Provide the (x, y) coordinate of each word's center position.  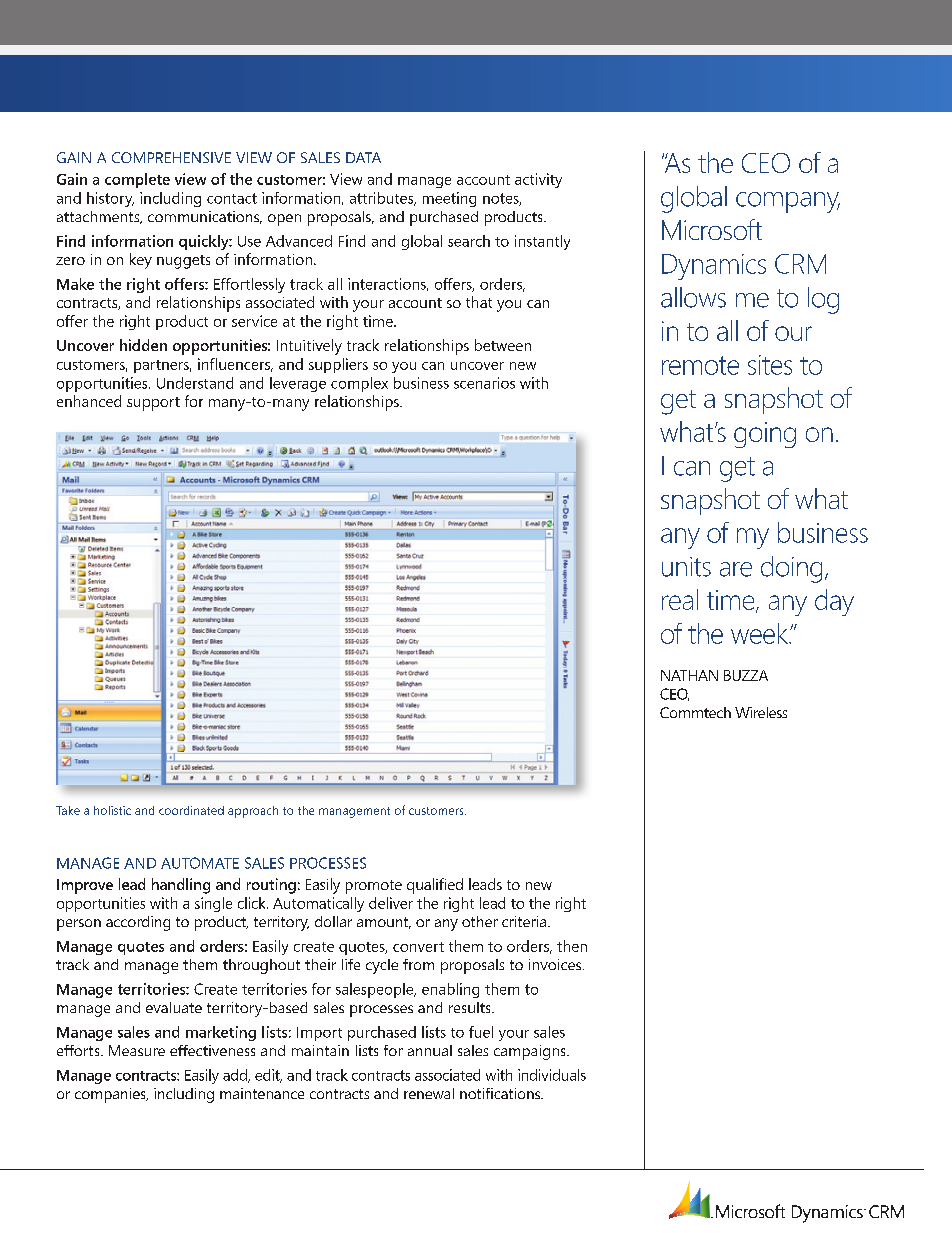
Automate (200, 863)
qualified (435, 886)
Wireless (761, 712)
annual (430, 1050)
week (760, 633)
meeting (449, 199)
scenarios (484, 383)
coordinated (191, 810)
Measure (137, 1050)
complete (137, 180)
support (153, 404)
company (788, 202)
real (680, 599)
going (765, 435)
